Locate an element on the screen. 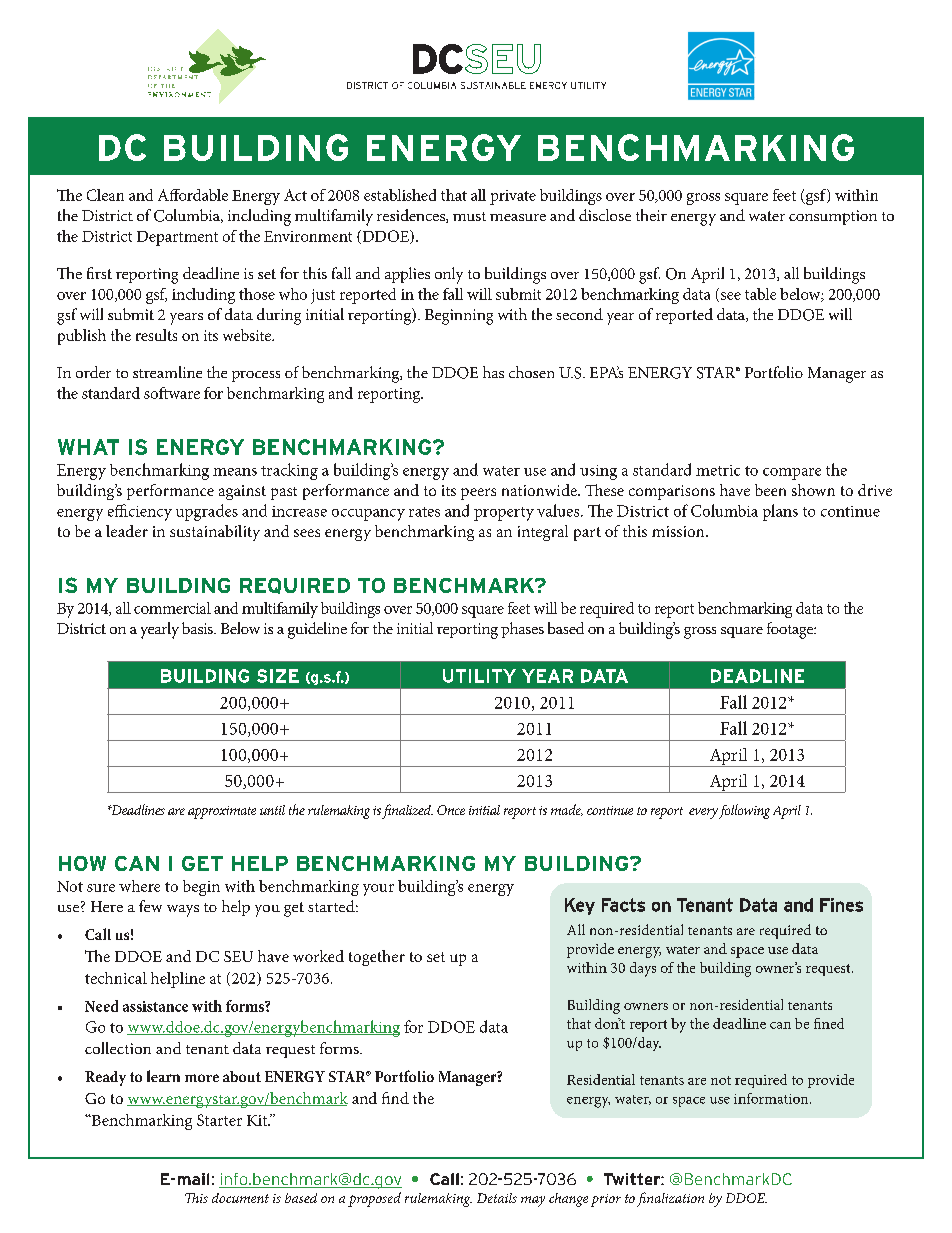  document is located at coordinates (240, 1198).
